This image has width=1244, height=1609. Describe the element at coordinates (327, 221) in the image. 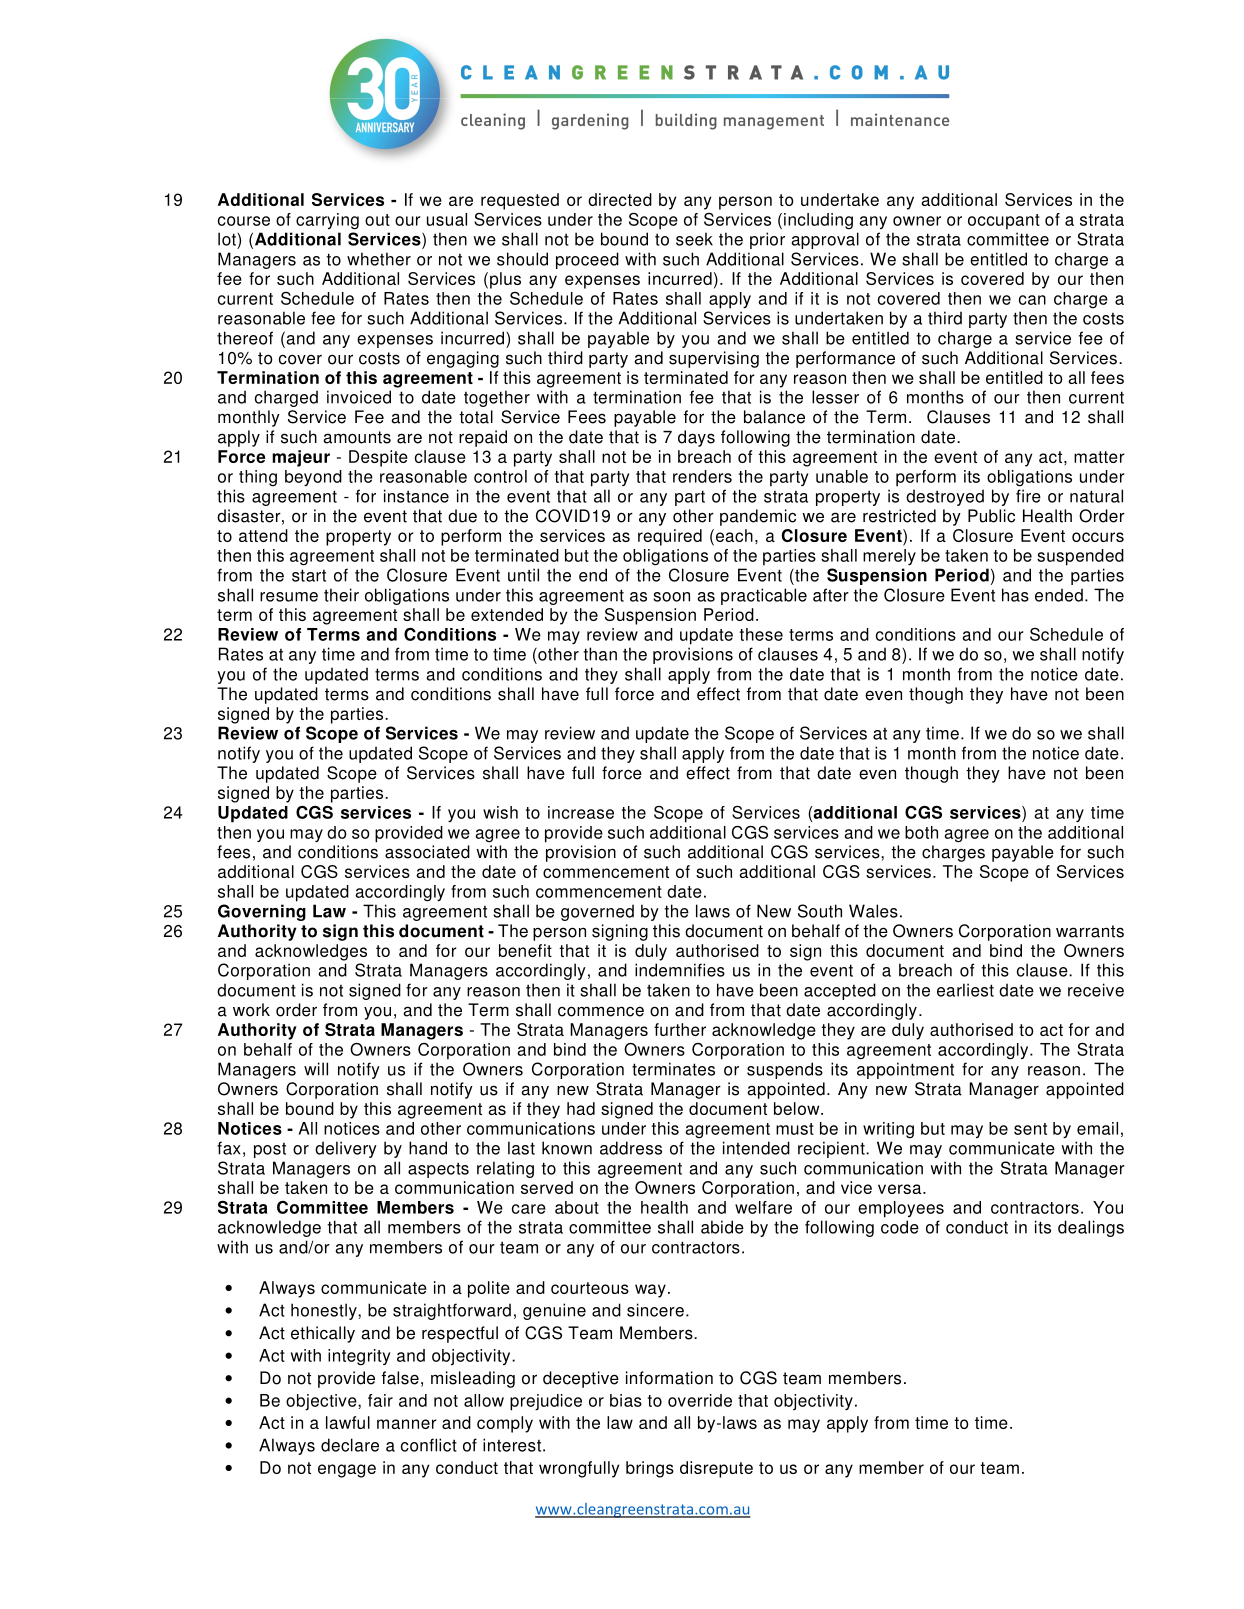

I see `carrying` at that location.
